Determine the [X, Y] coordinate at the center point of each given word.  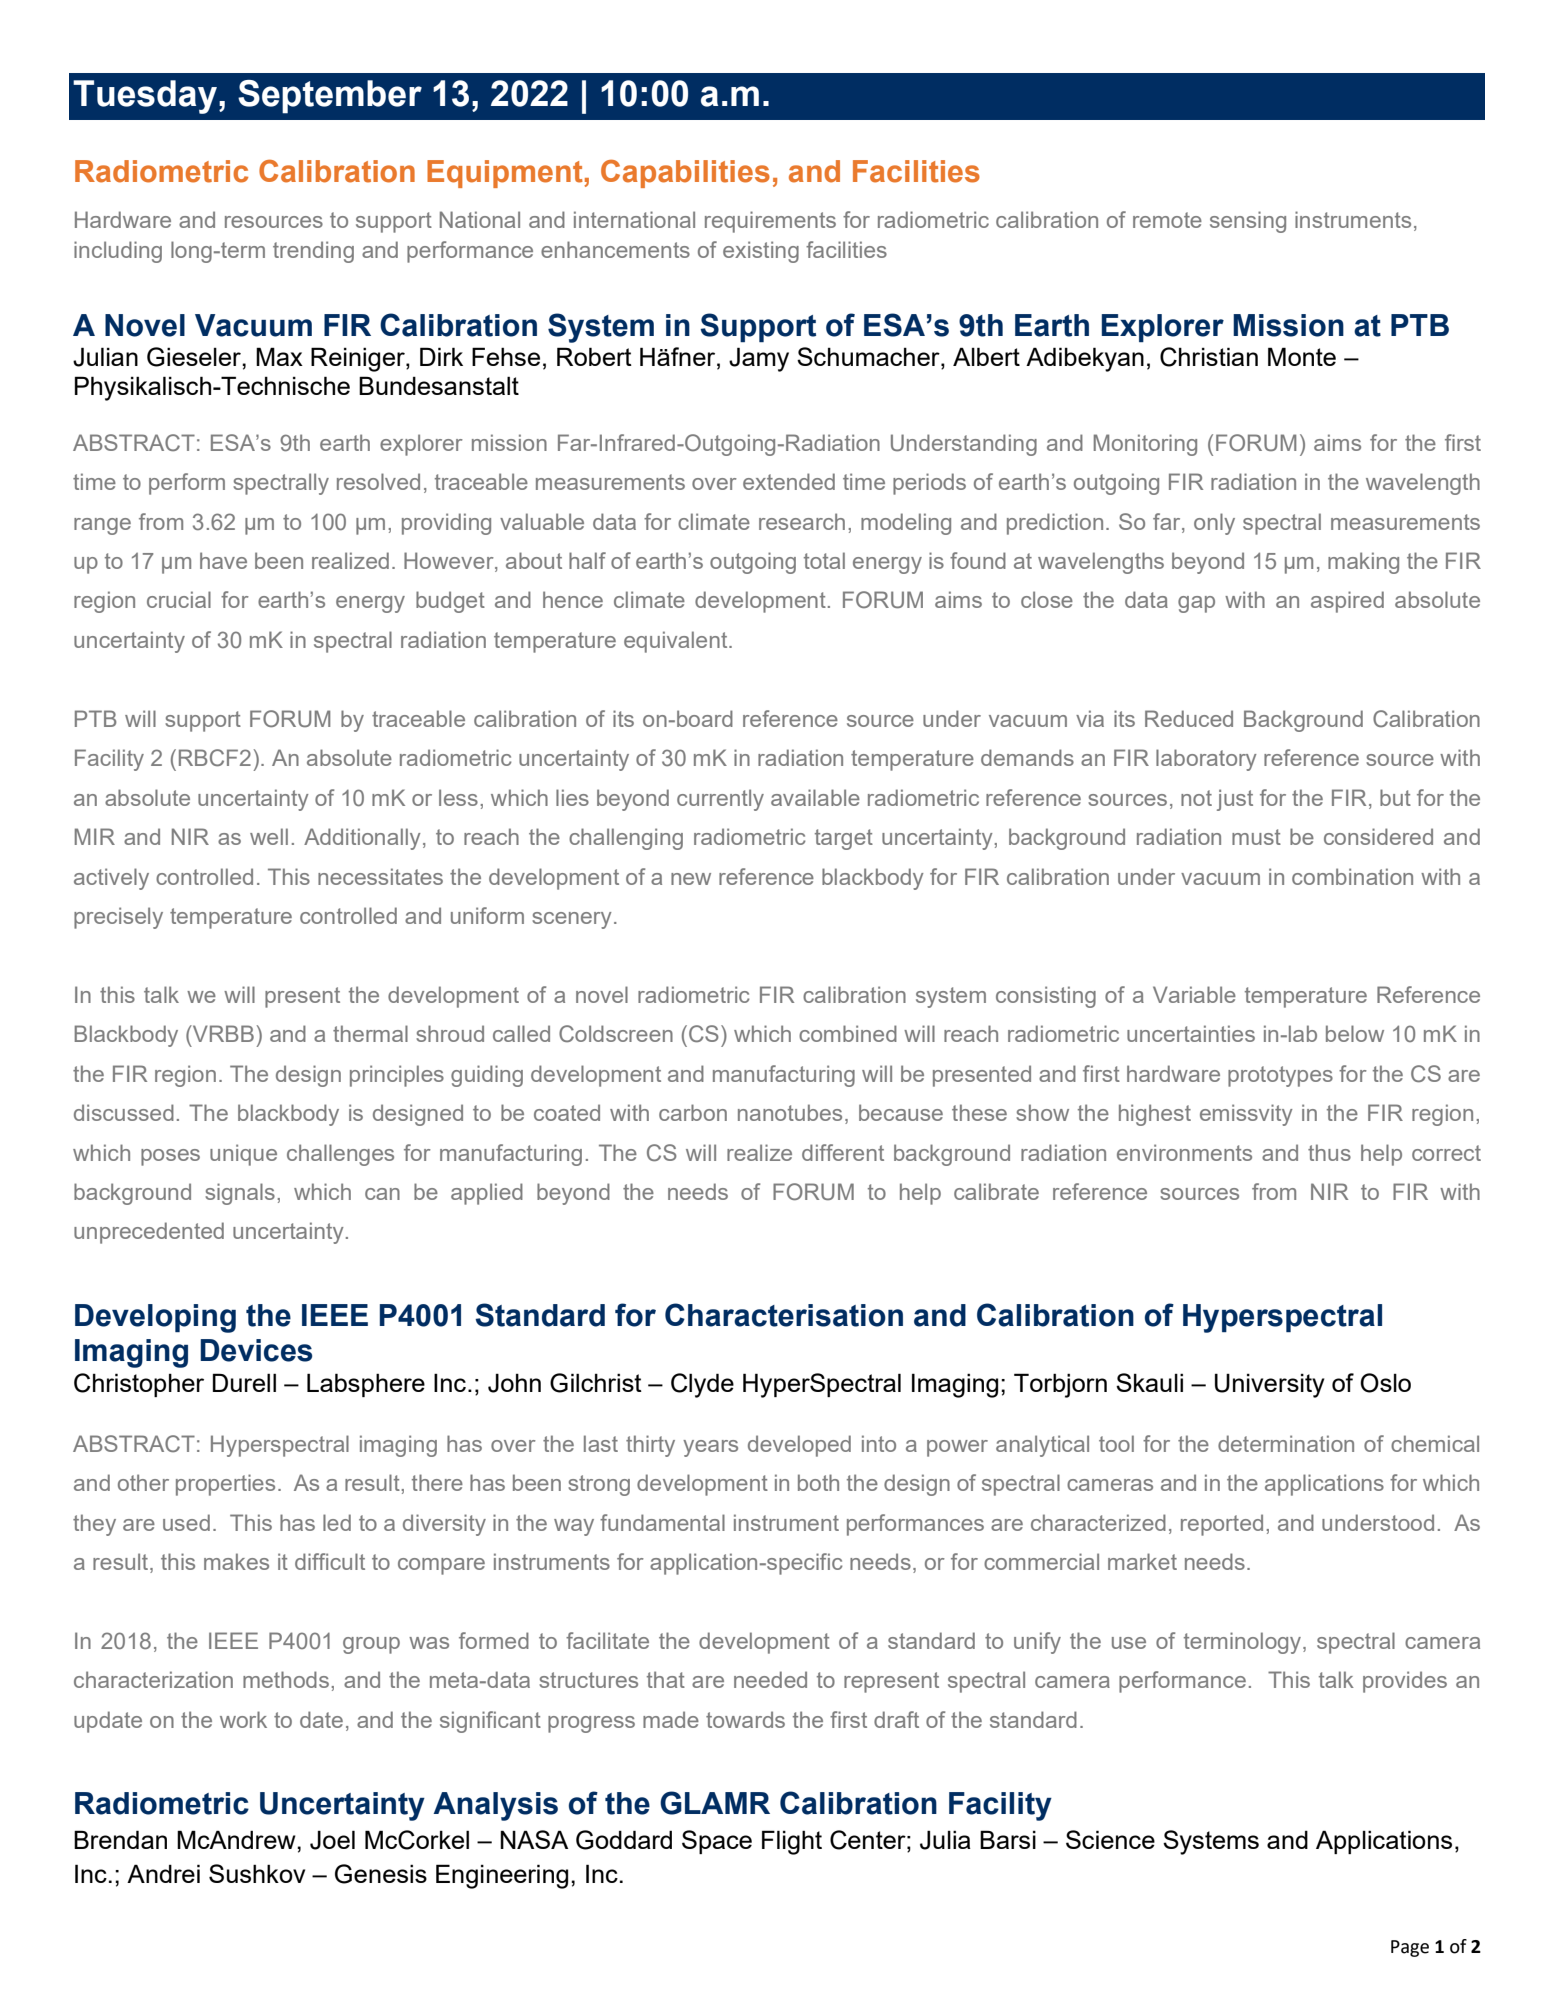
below [1355, 1033]
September [330, 97]
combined [848, 1033]
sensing [1248, 222]
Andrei [163, 1873]
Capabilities [685, 173]
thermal [370, 1033]
